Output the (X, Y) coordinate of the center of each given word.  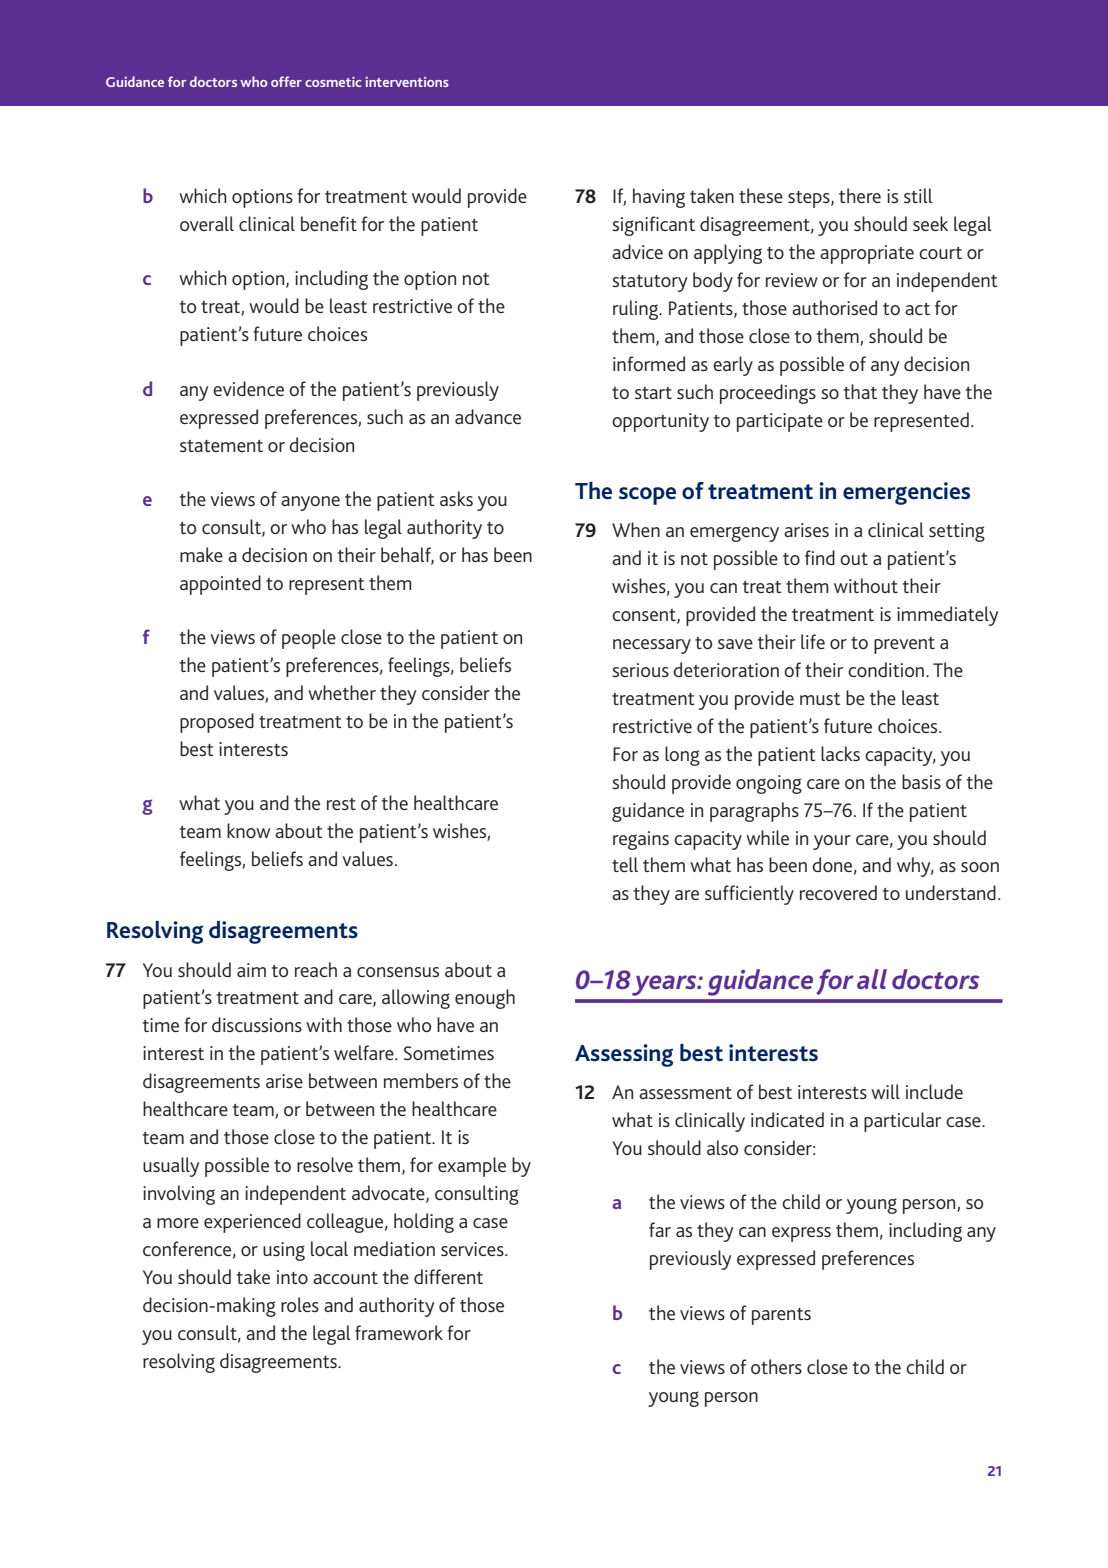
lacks (840, 753)
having (659, 198)
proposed (217, 723)
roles (300, 1304)
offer (286, 81)
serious (640, 670)
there (860, 195)
